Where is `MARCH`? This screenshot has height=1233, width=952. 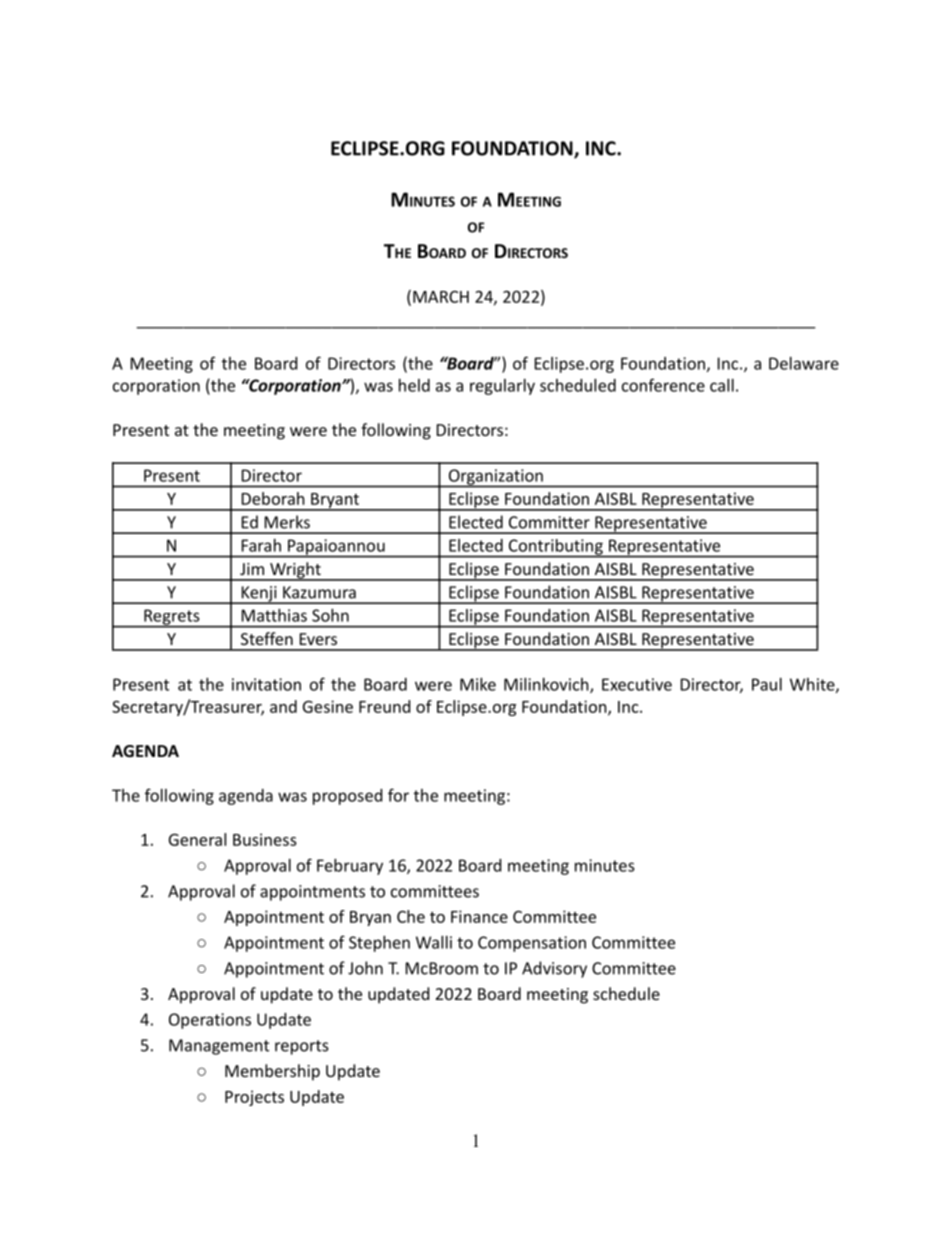
MARCH is located at coordinates (441, 297).
